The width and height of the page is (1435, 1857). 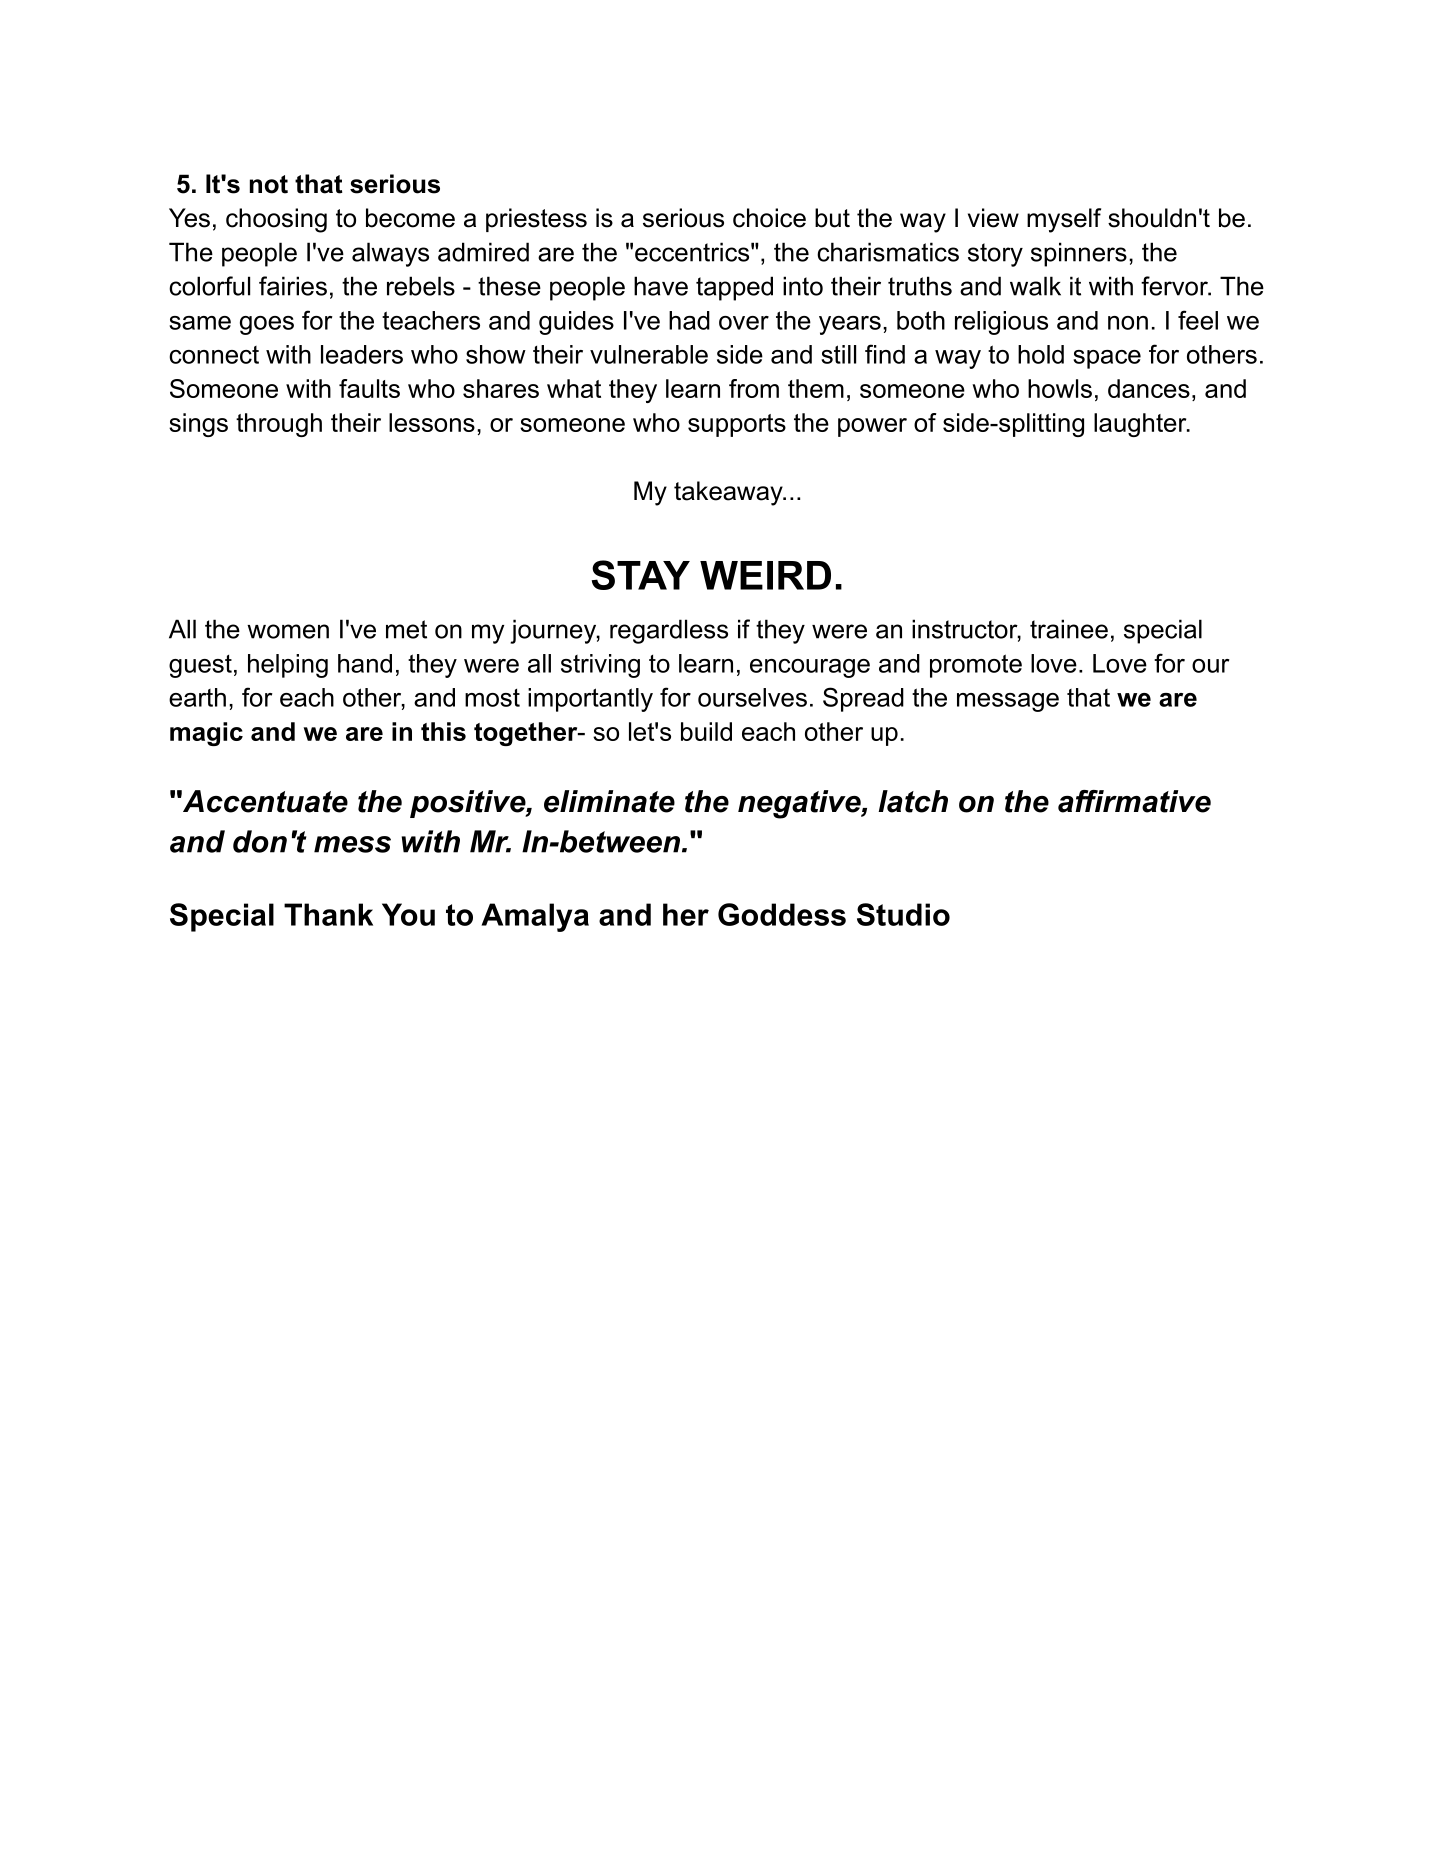 What do you see at coordinates (769, 218) in the page?
I see `choice` at bounding box center [769, 218].
